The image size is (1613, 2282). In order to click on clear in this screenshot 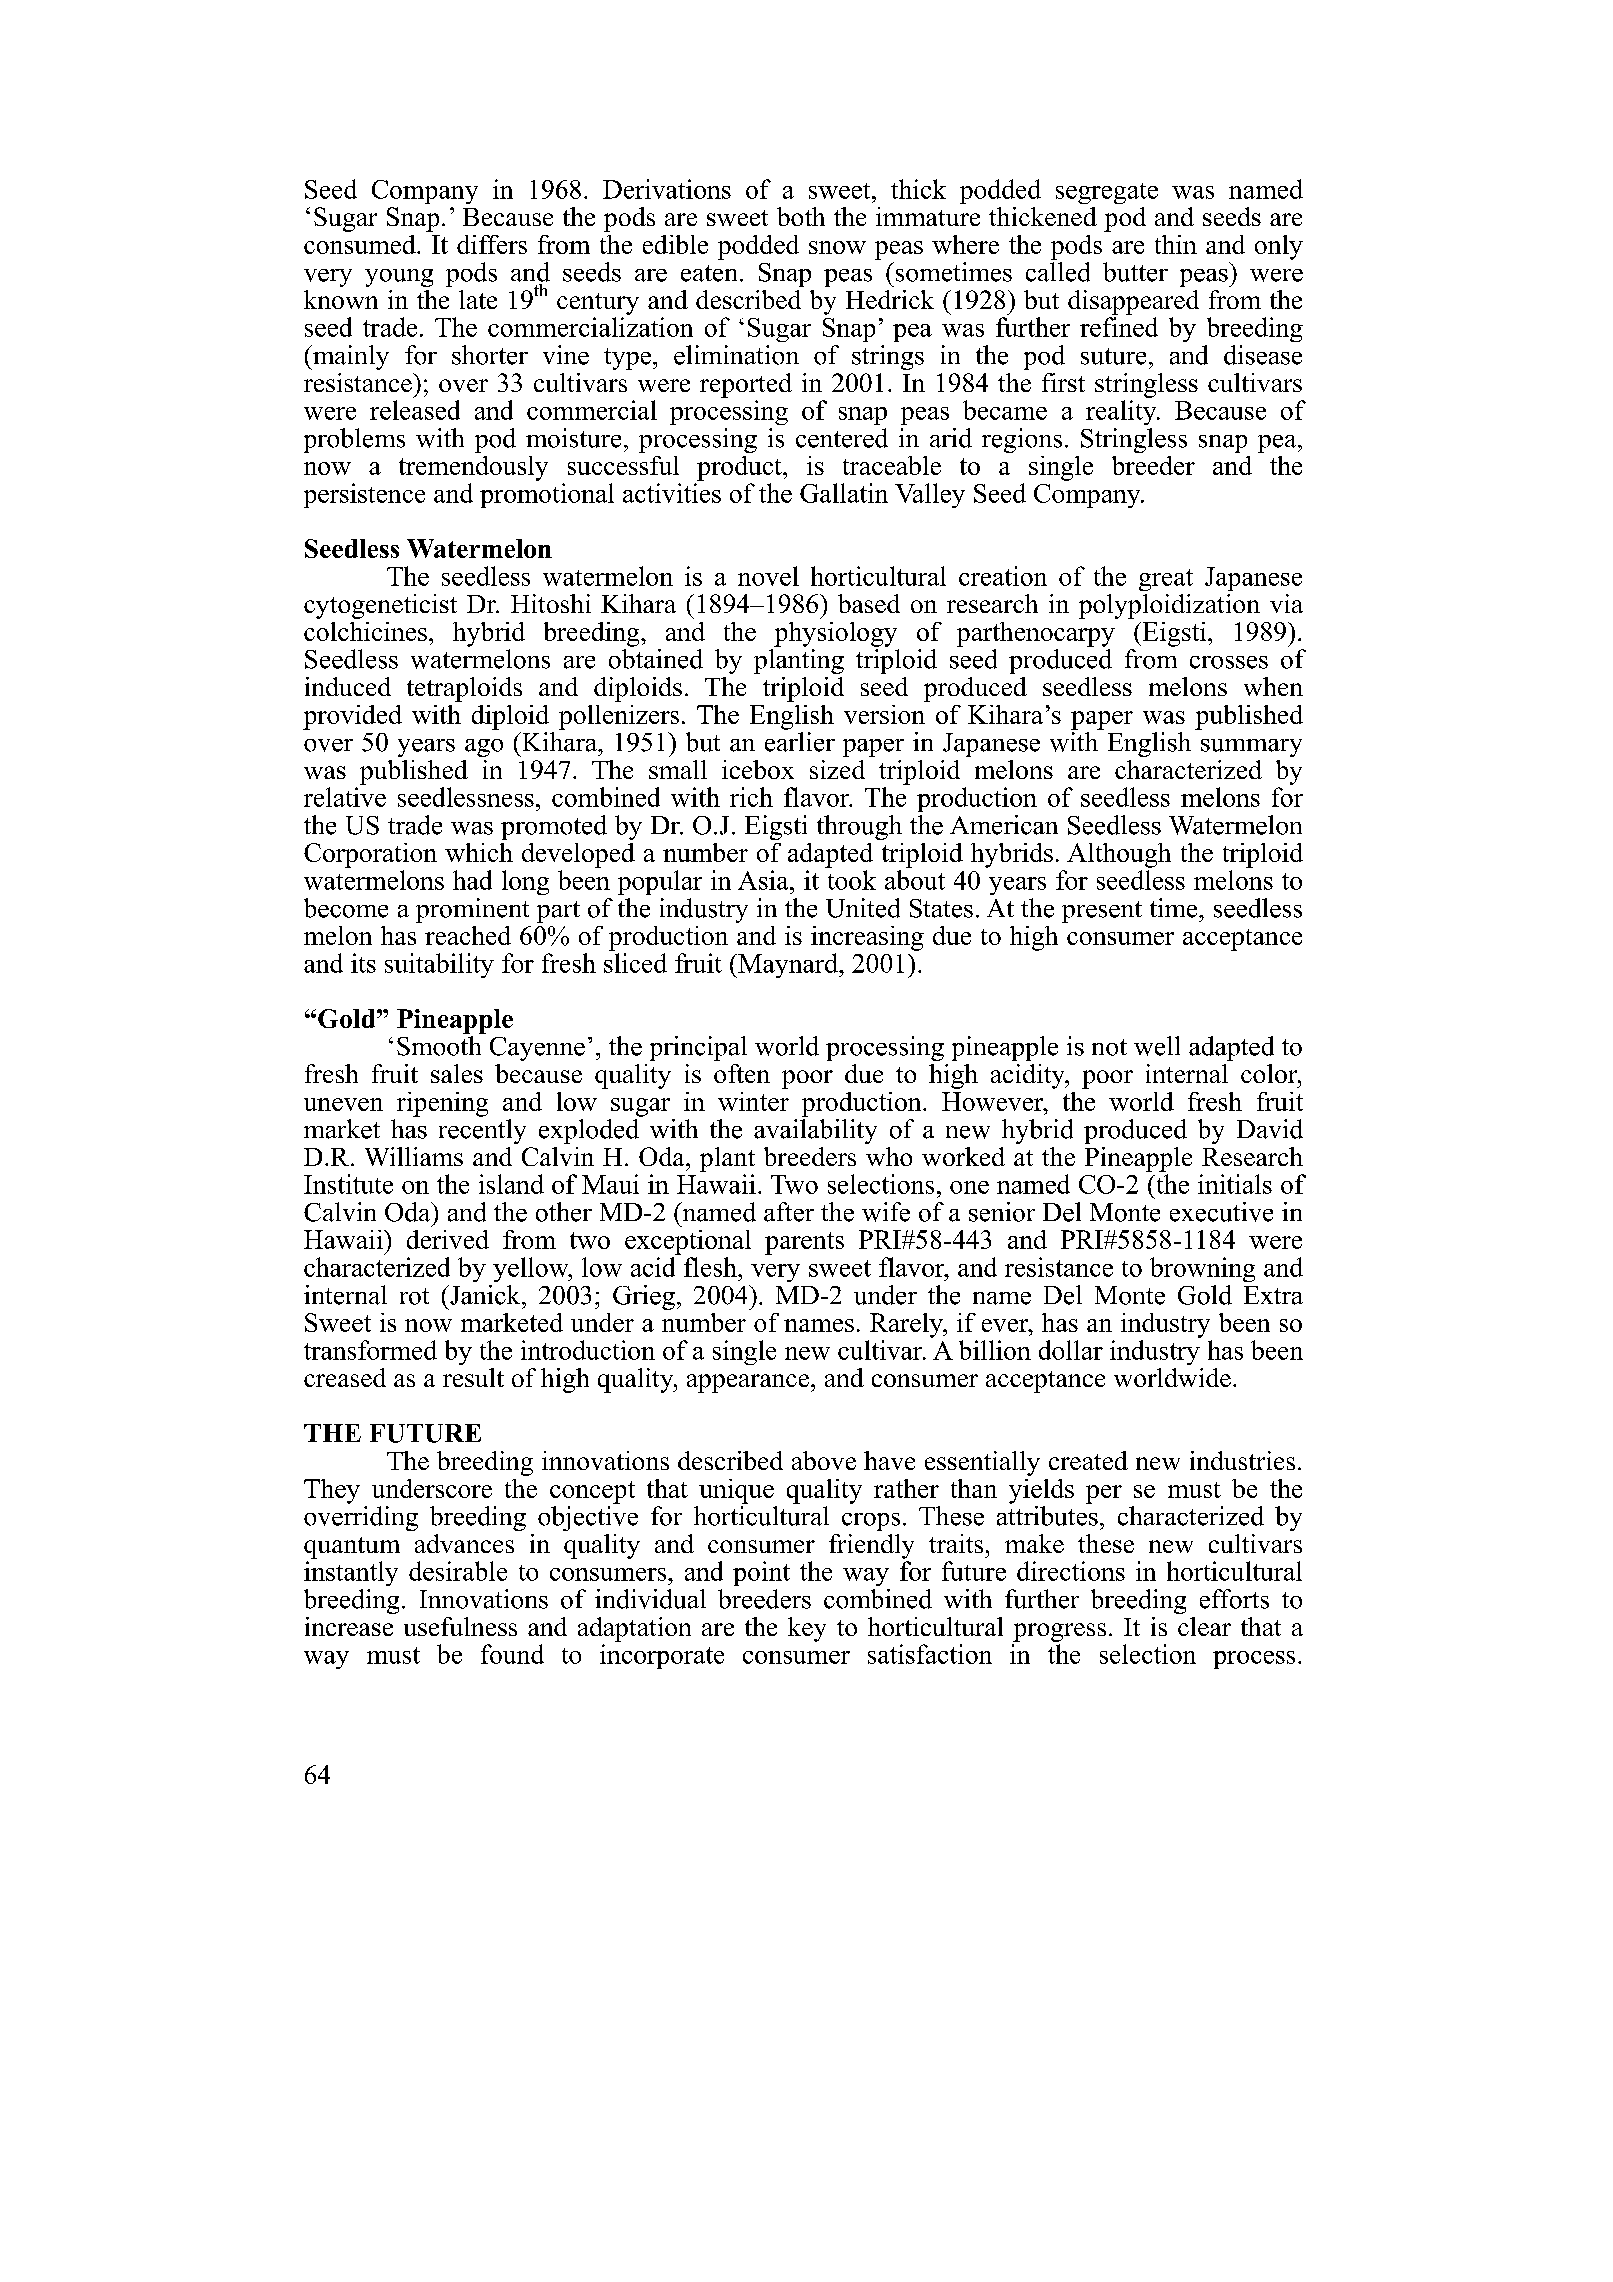, I will do `click(1204, 1626)`.
